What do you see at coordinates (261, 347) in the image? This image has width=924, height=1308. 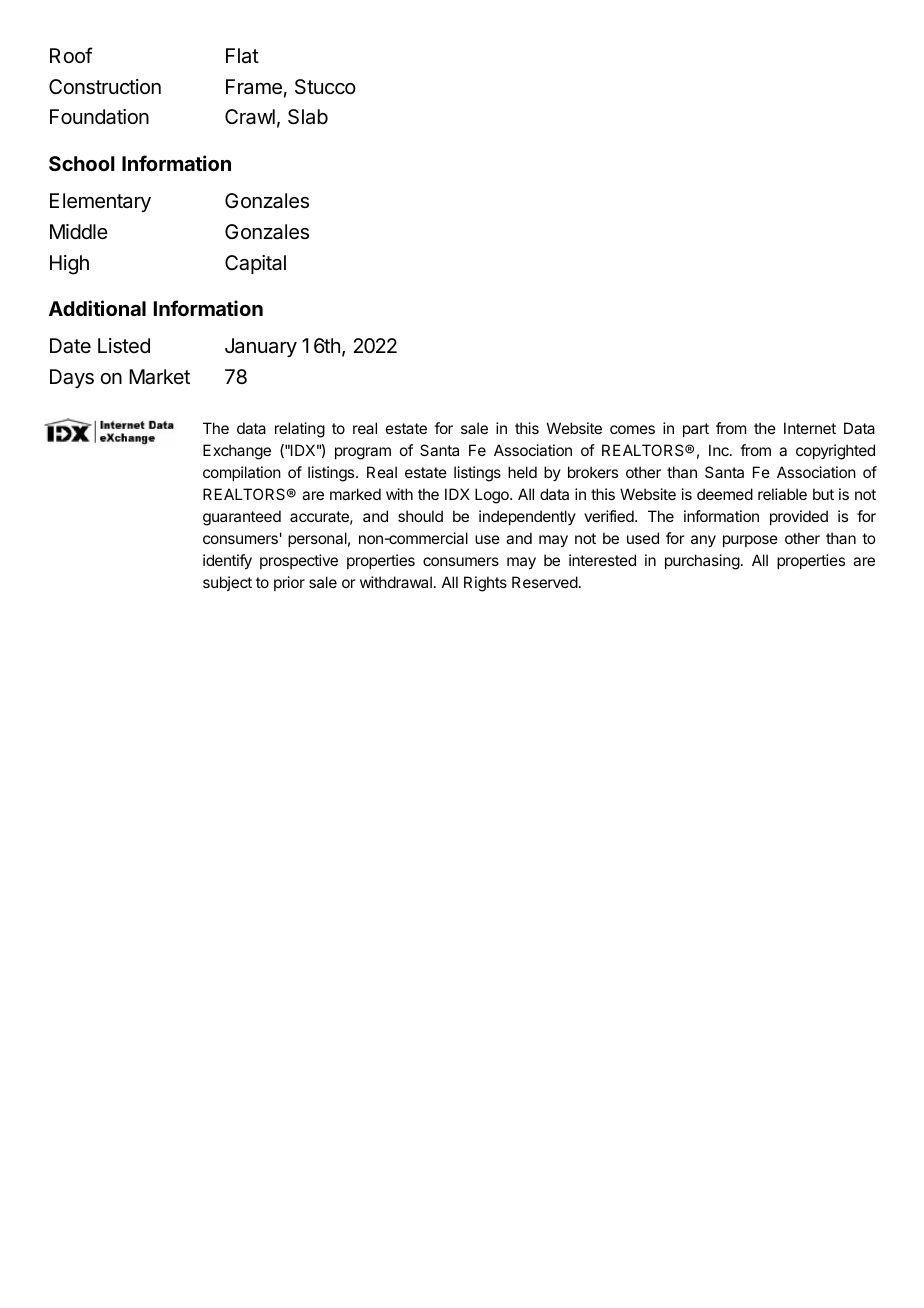 I see `January` at bounding box center [261, 347].
